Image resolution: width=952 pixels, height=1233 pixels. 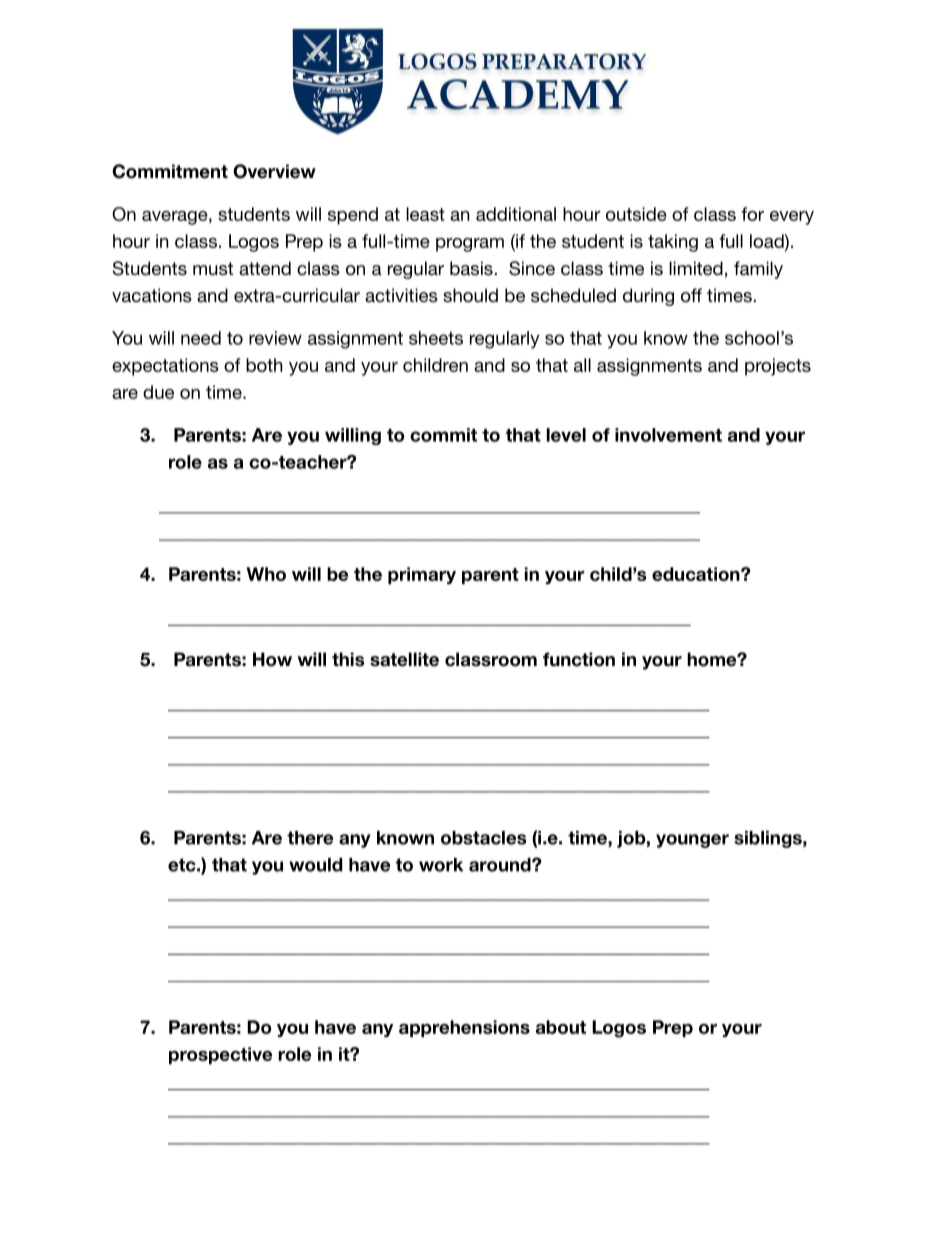 What do you see at coordinates (315, 865) in the screenshot?
I see `would` at bounding box center [315, 865].
